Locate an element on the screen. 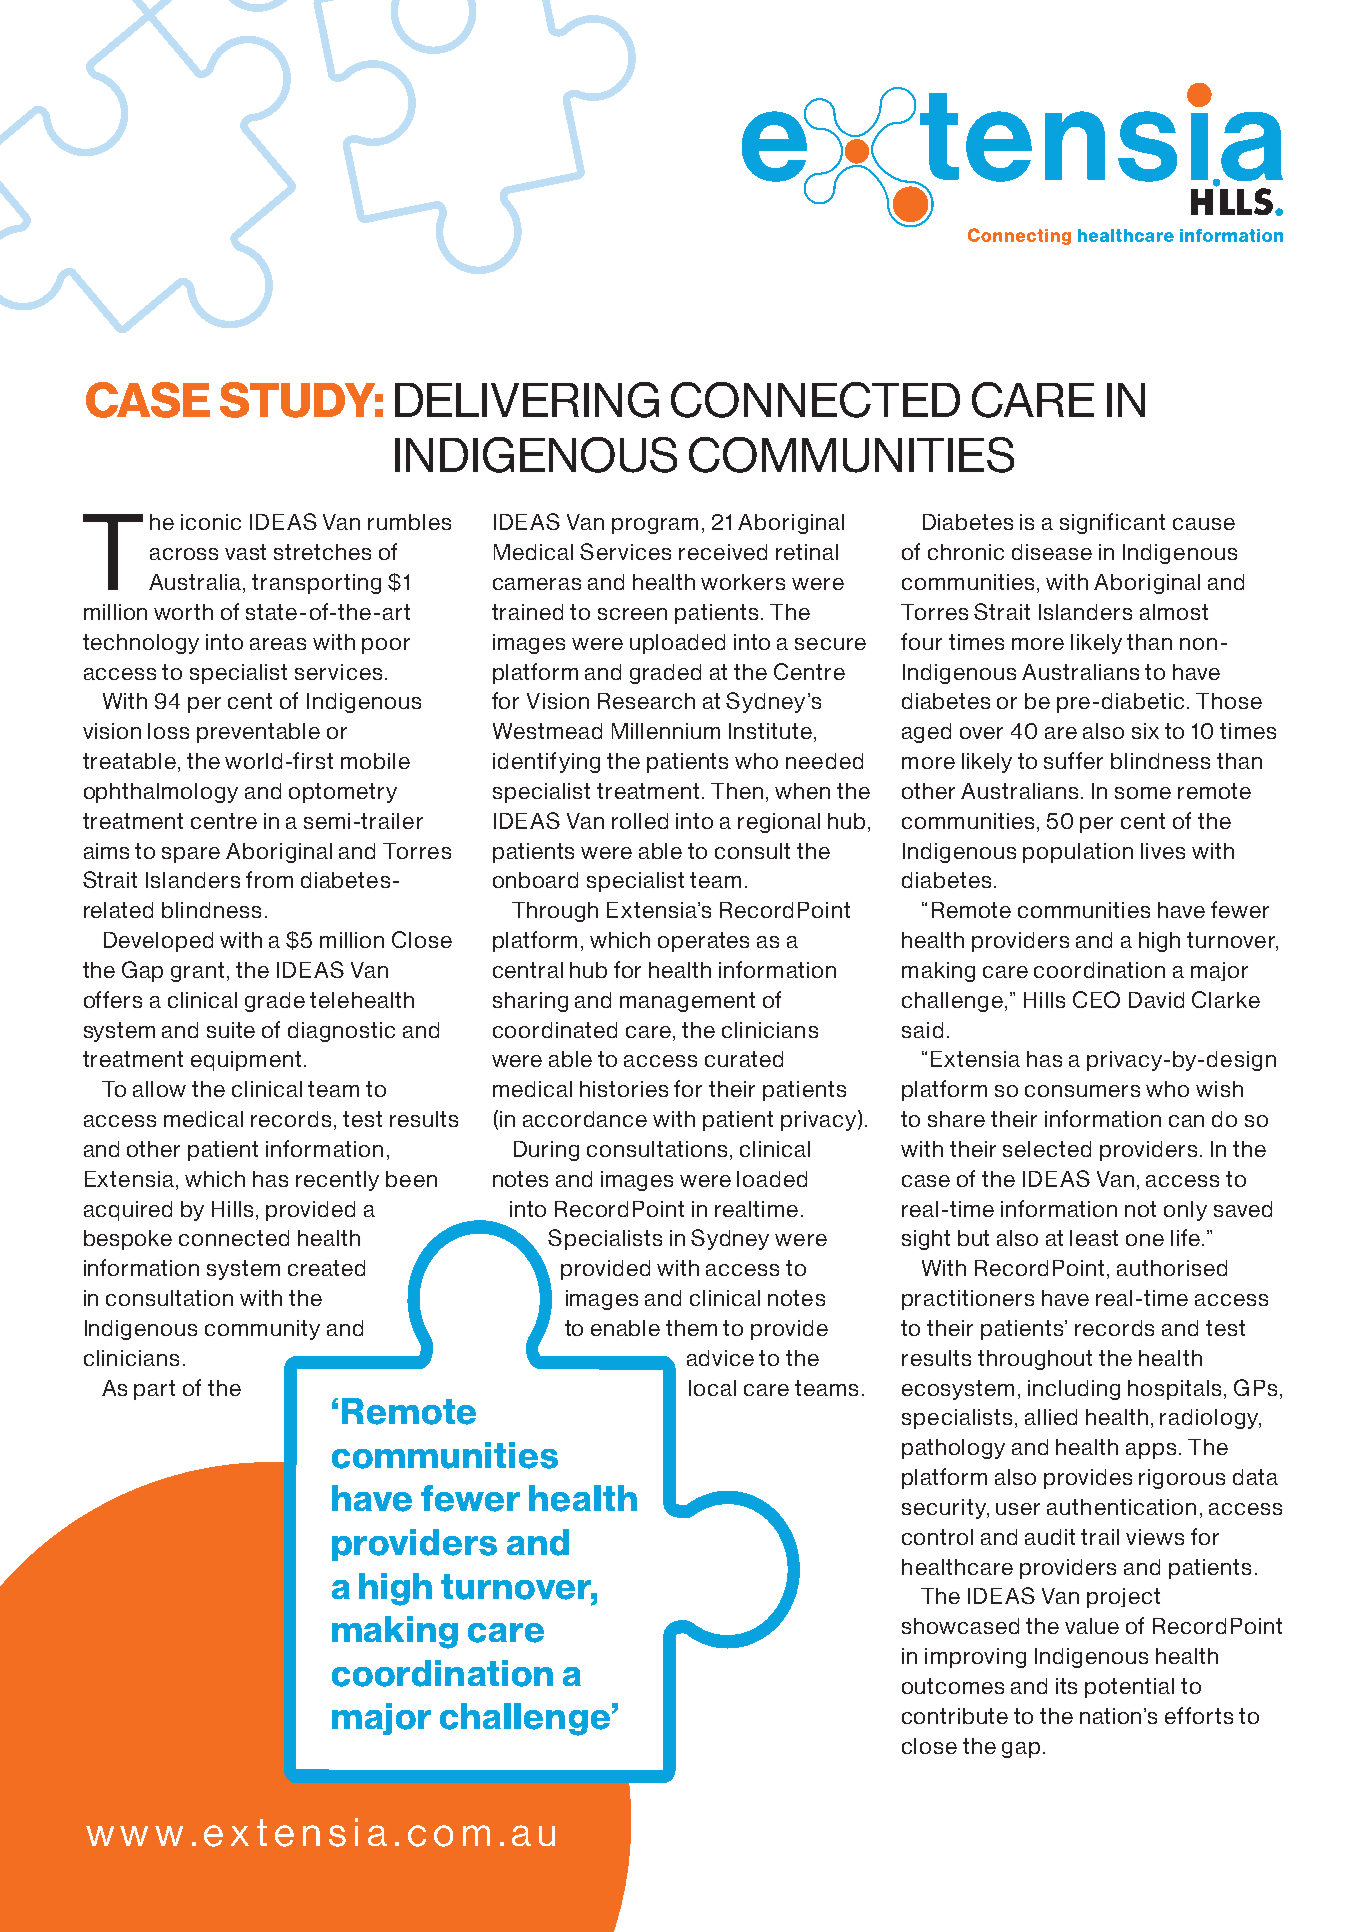 This screenshot has height=1932, width=1366. allow is located at coordinates (159, 1089).
